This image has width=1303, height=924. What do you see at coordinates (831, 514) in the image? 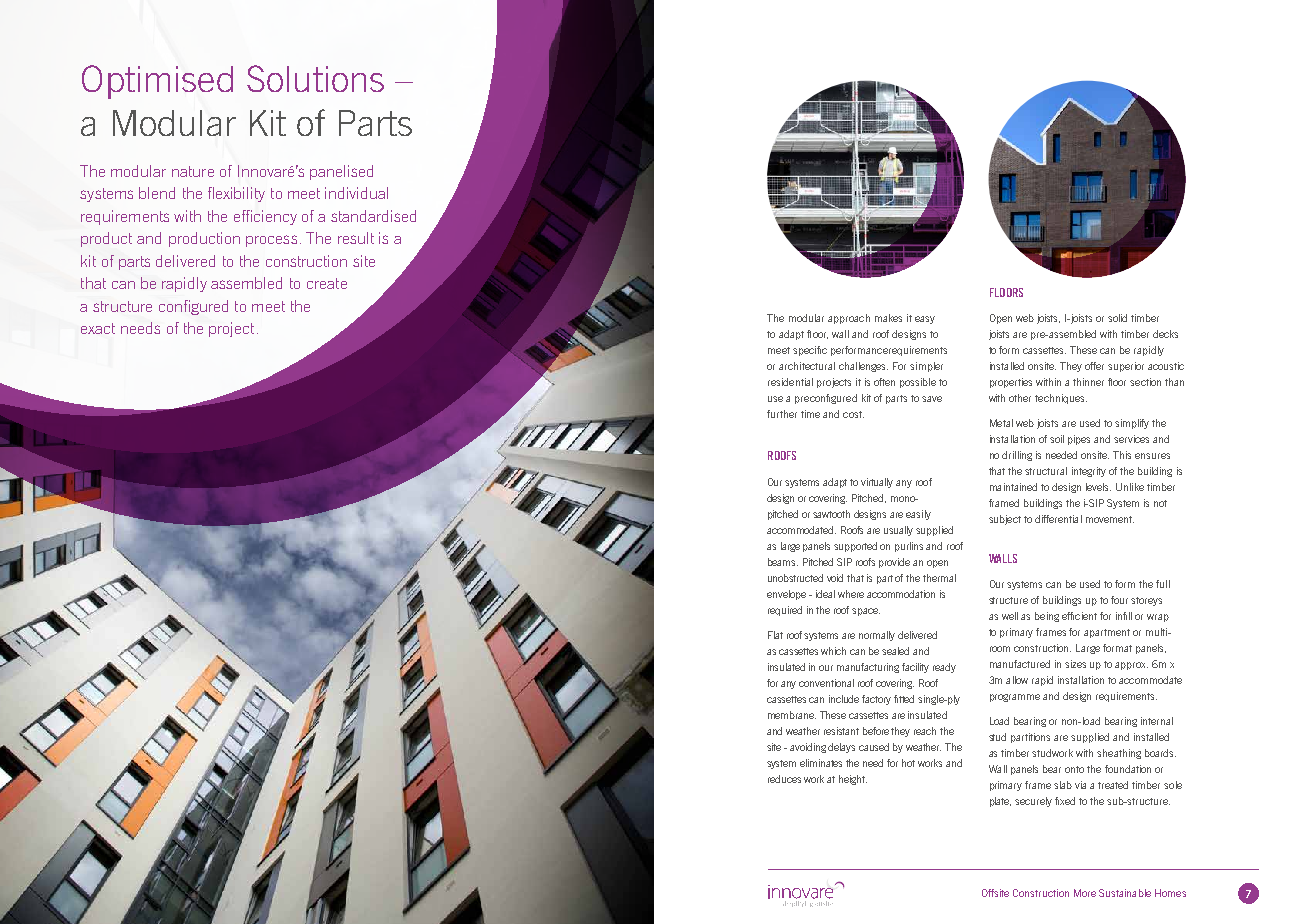
I see `sawtooth` at bounding box center [831, 514].
